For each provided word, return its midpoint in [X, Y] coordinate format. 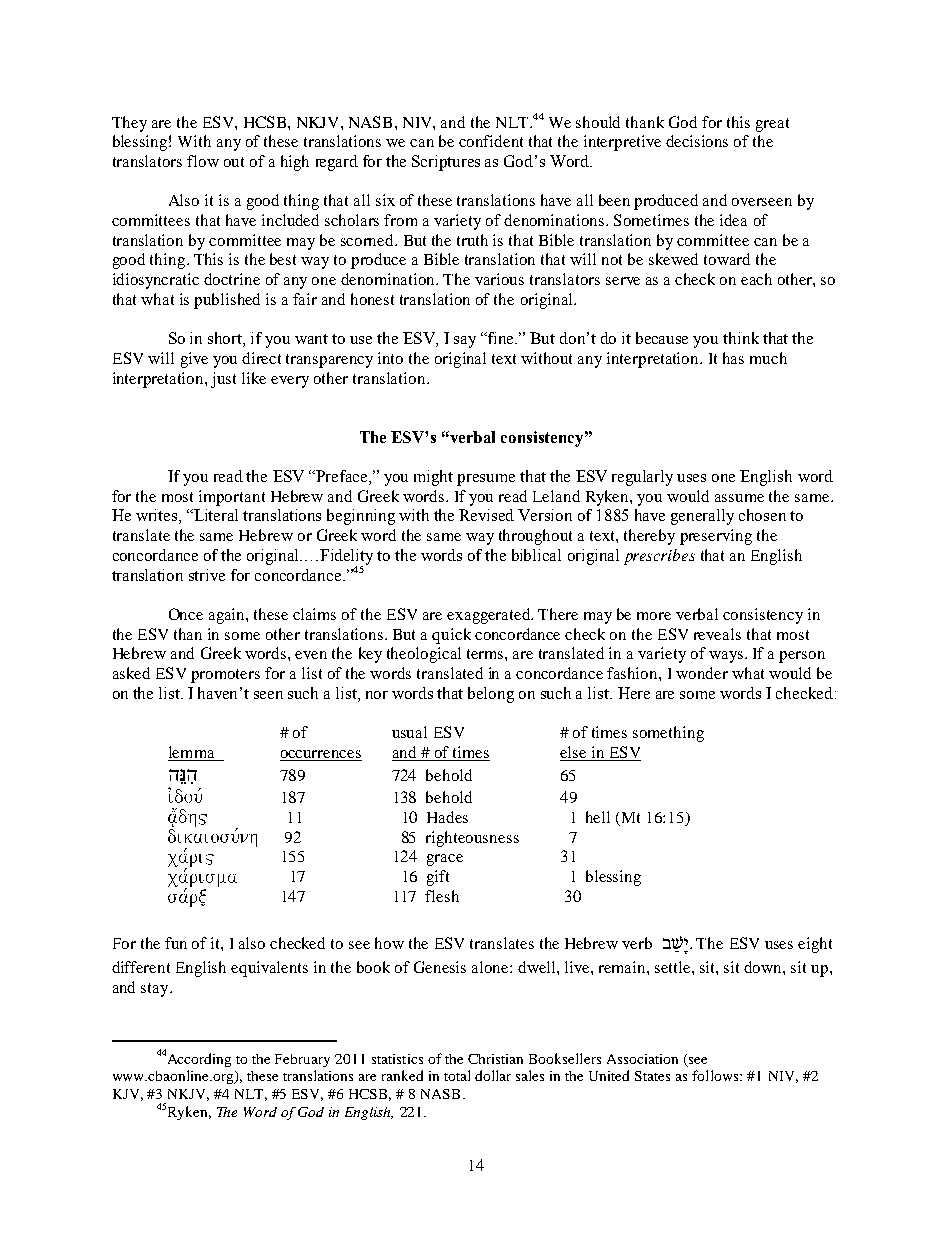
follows [716, 1075]
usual [409, 732]
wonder [702, 673]
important [232, 498]
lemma [191, 752]
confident [491, 141]
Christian [495, 1059]
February [302, 1060]
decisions [697, 141]
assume [739, 498]
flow [203, 161]
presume [486, 480]
